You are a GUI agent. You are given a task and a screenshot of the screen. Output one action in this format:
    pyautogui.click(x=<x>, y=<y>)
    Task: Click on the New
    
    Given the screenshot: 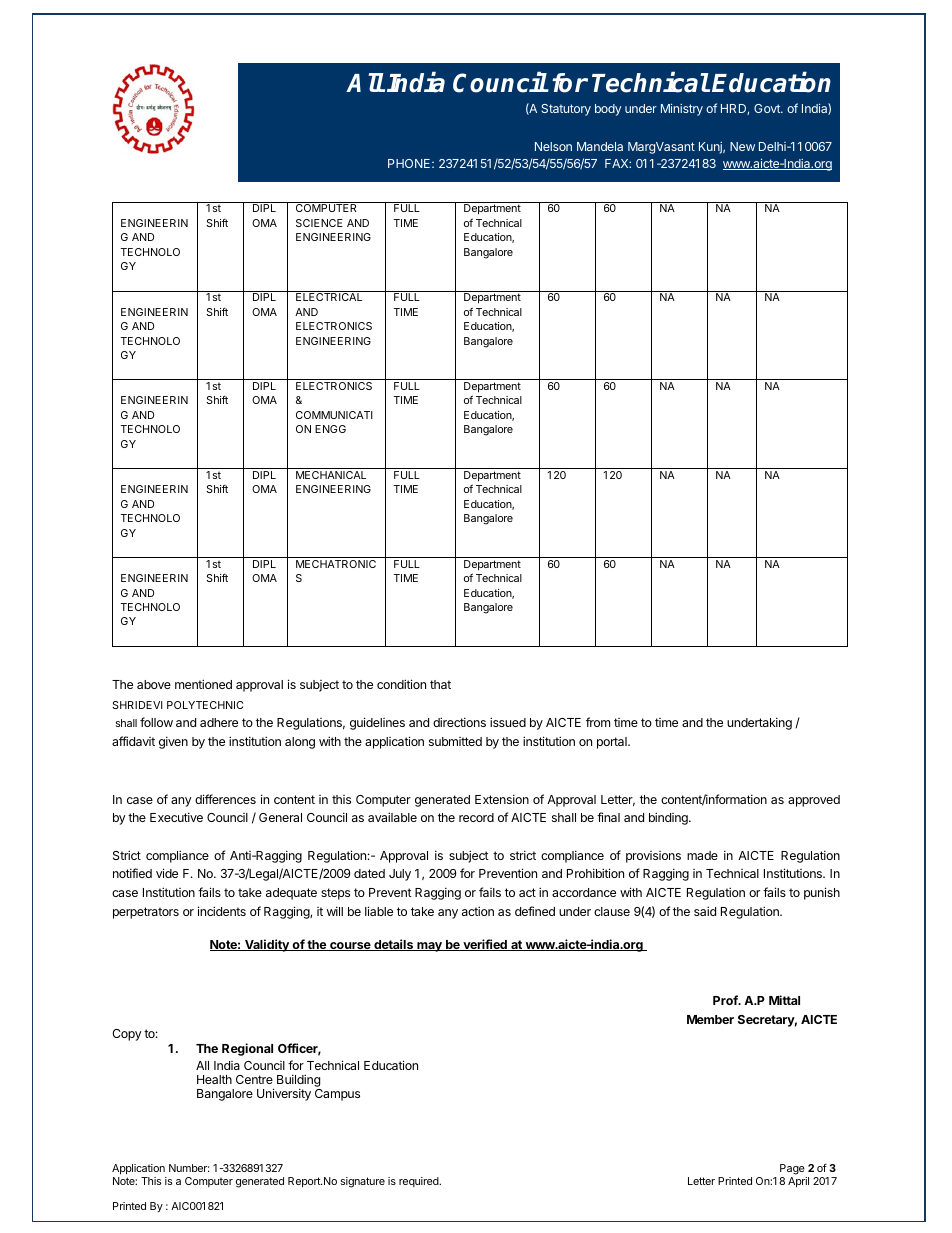 What is the action you would take?
    pyautogui.click(x=742, y=146)
